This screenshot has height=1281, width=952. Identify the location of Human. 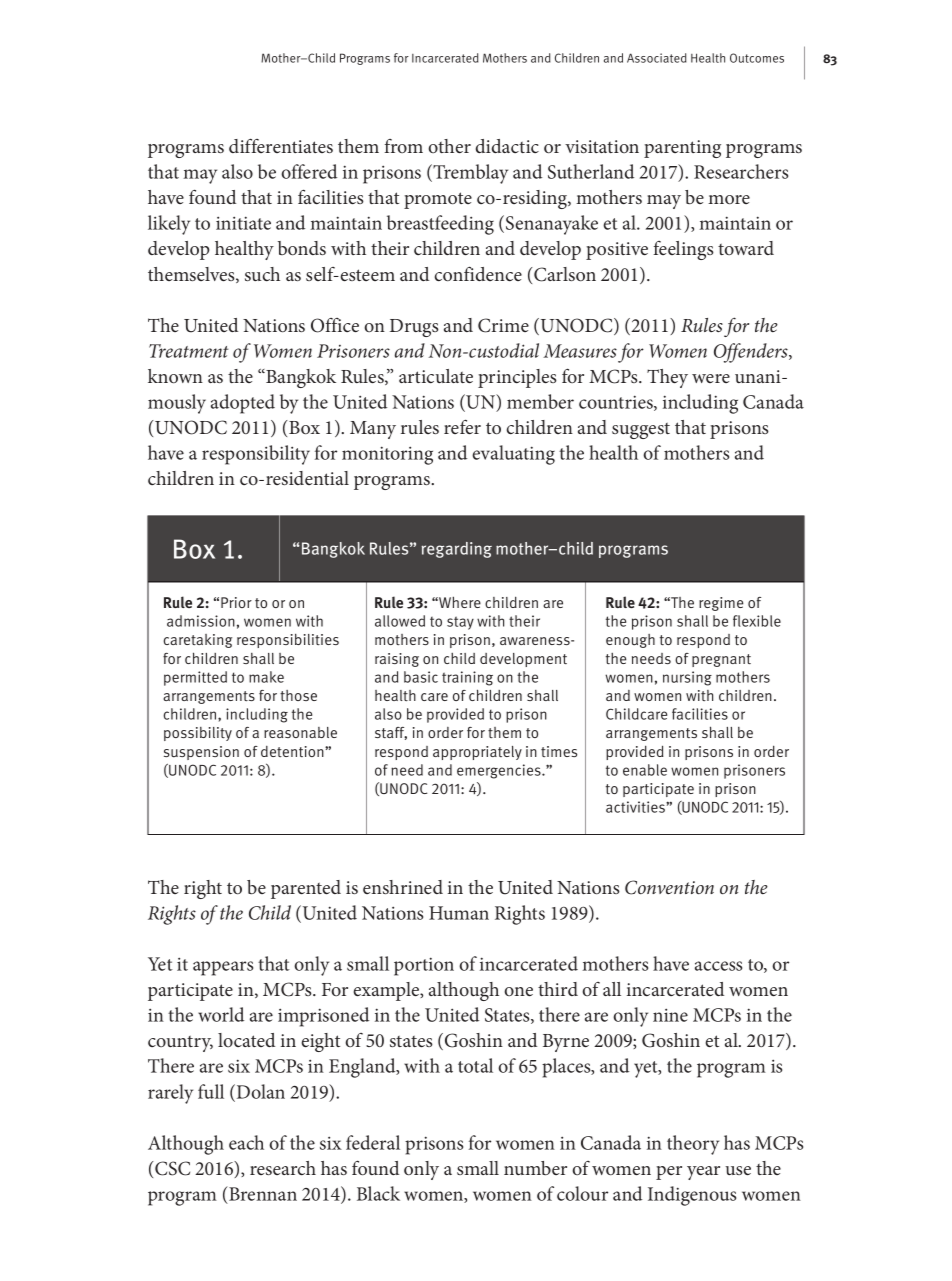
(459, 913).
